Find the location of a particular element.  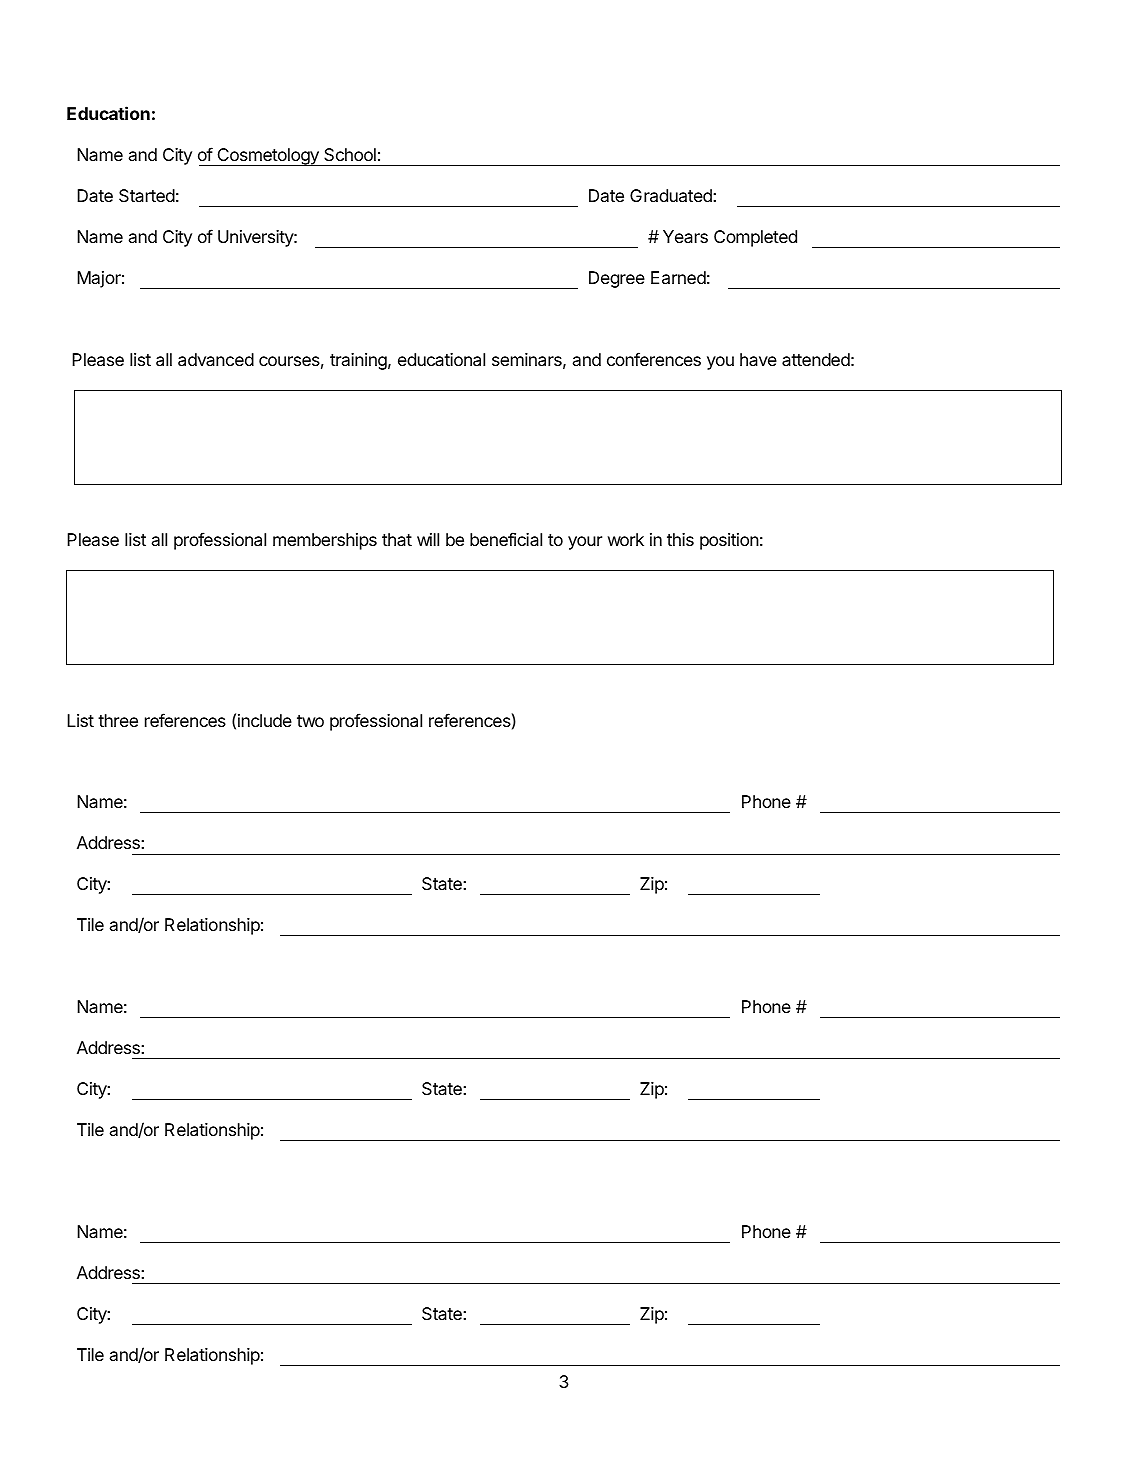

two is located at coordinates (310, 721).
